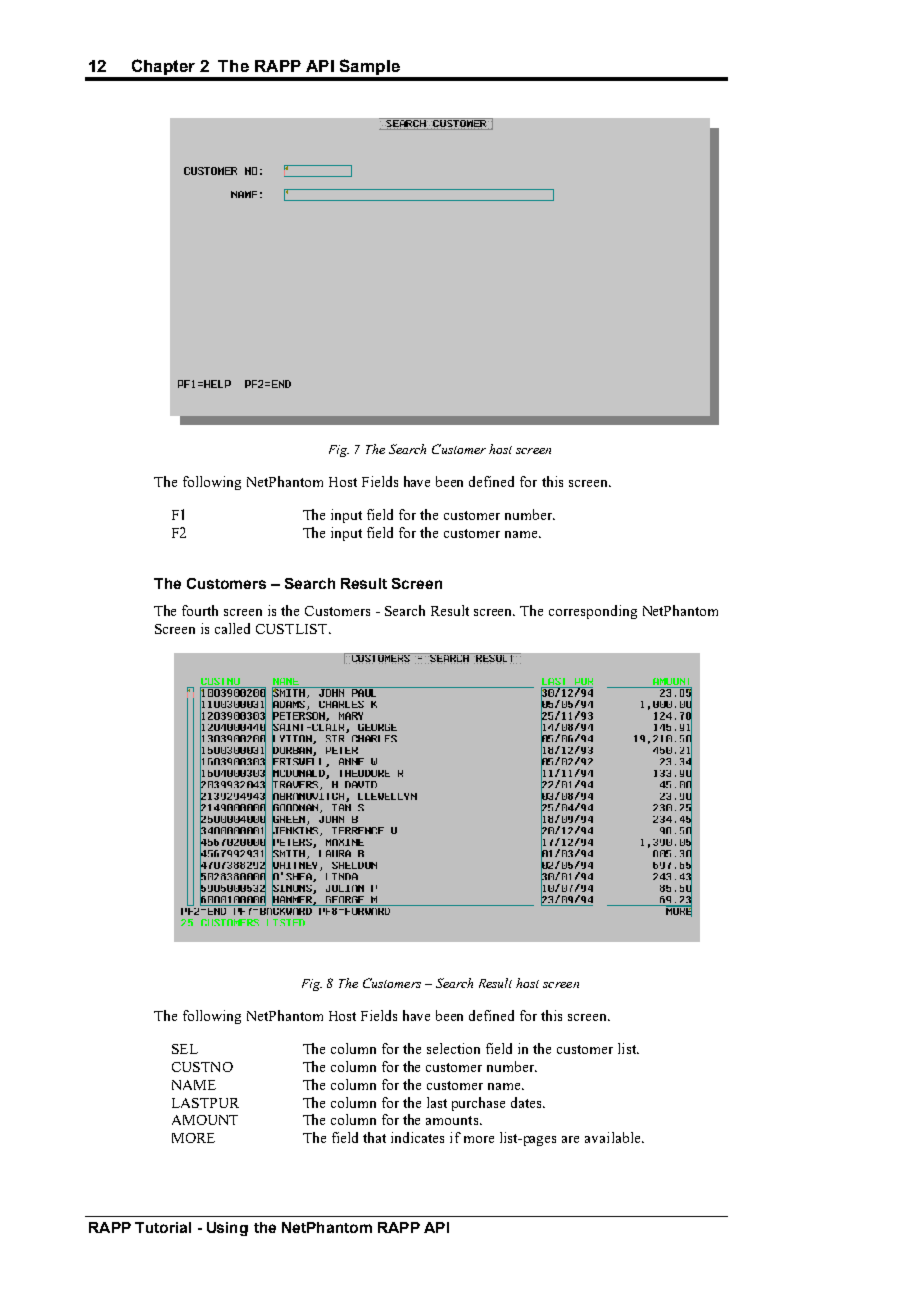  What do you see at coordinates (570, 1139) in the page?
I see `are` at bounding box center [570, 1139].
